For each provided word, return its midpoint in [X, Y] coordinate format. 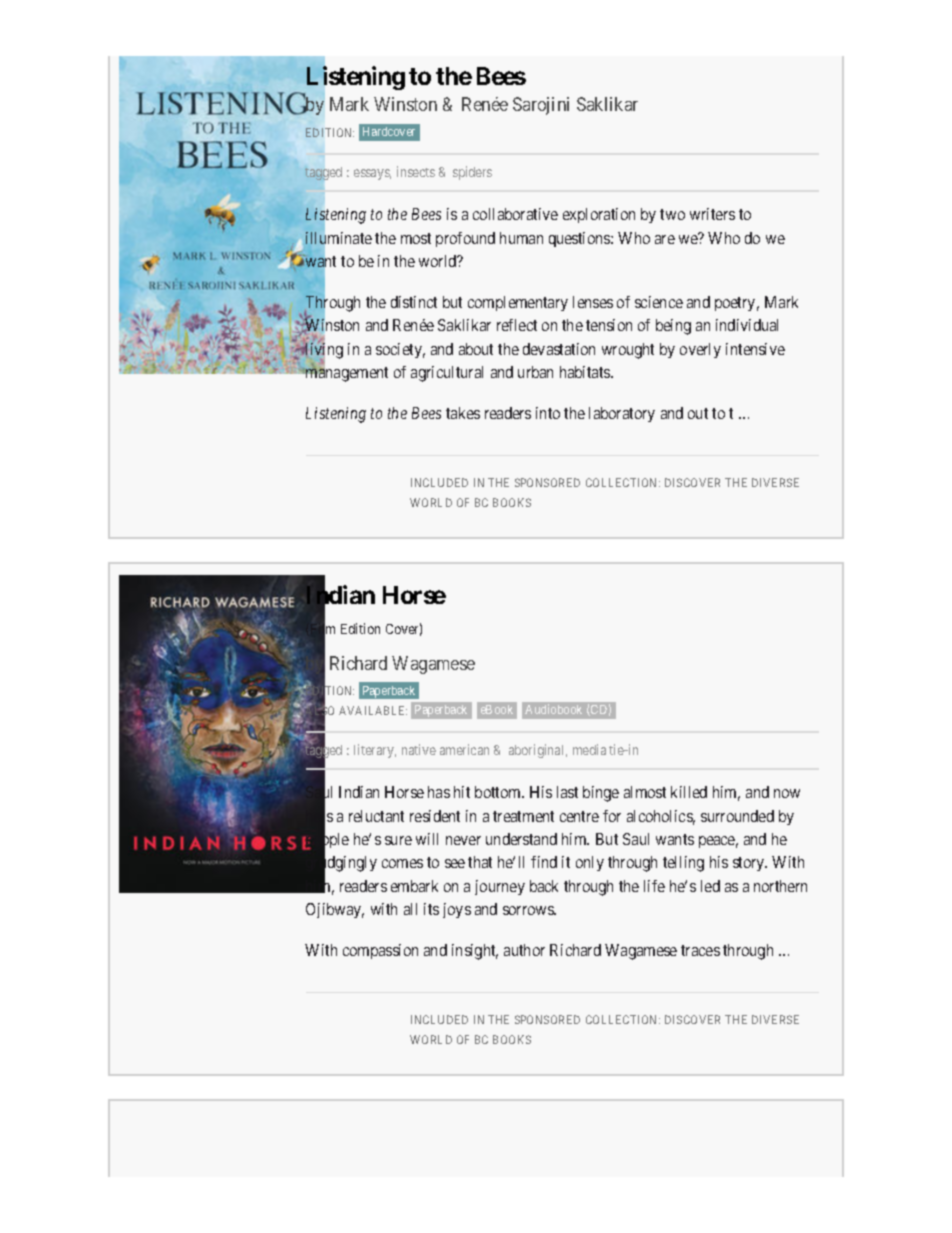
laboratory [622, 414]
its [431, 909]
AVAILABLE [373, 710]
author [524, 950]
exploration [599, 215]
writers [712, 214]
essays [372, 174]
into [548, 413]
